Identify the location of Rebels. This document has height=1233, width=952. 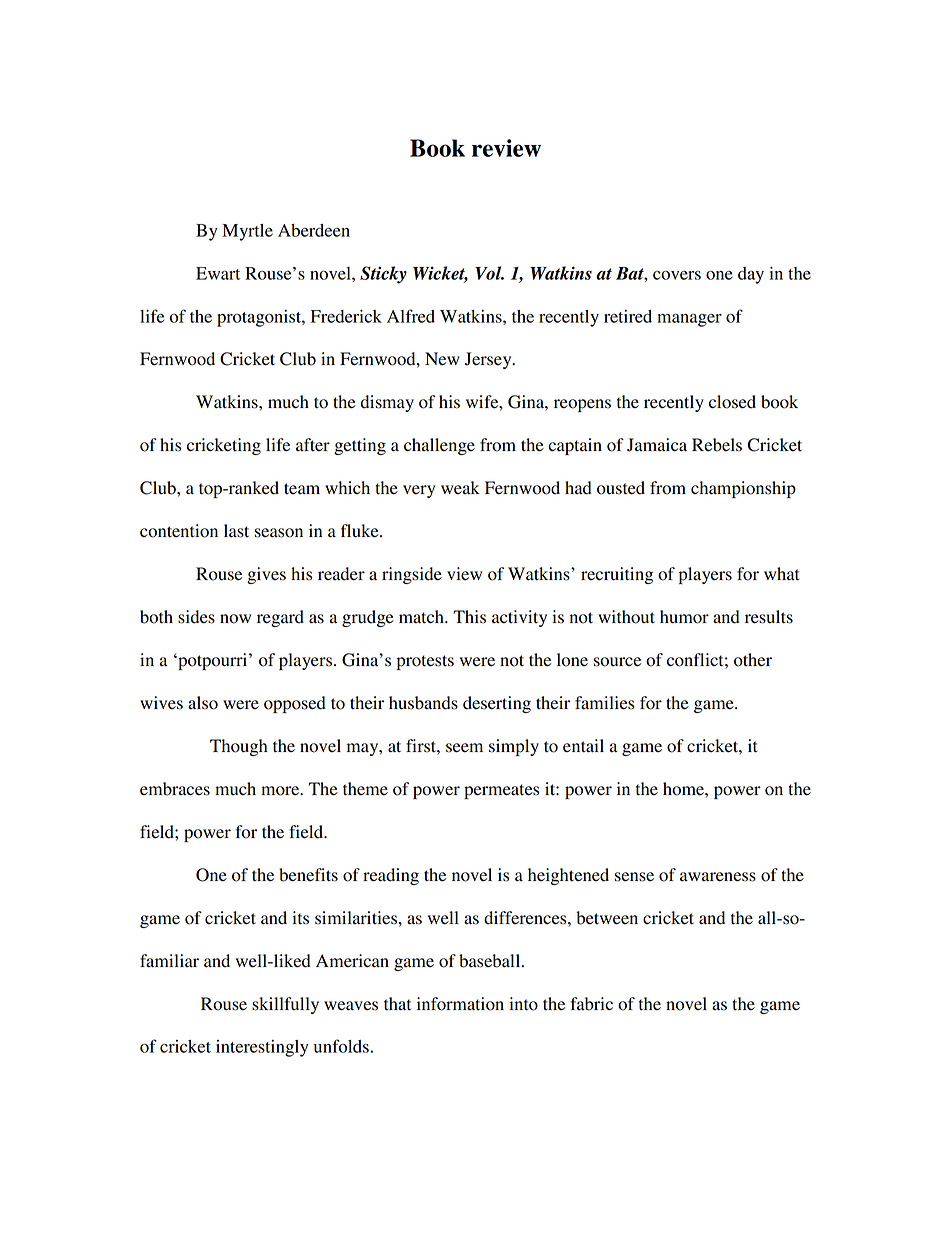
(717, 445).
